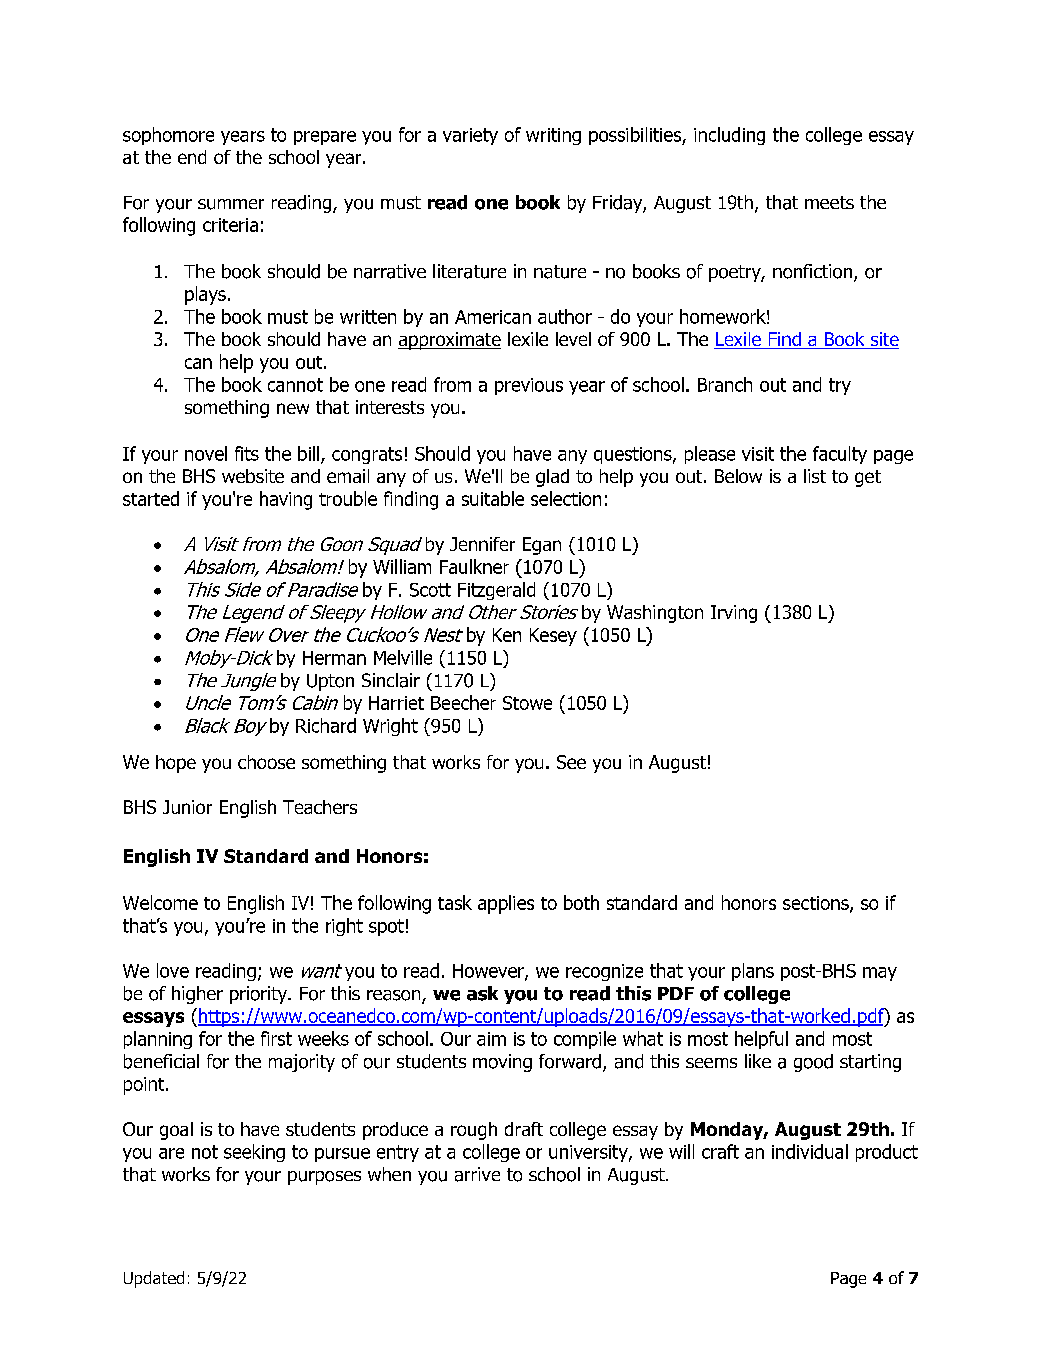 This screenshot has height=1349, width=1042. What do you see at coordinates (810, 1151) in the screenshot?
I see `individual` at bounding box center [810, 1151].
